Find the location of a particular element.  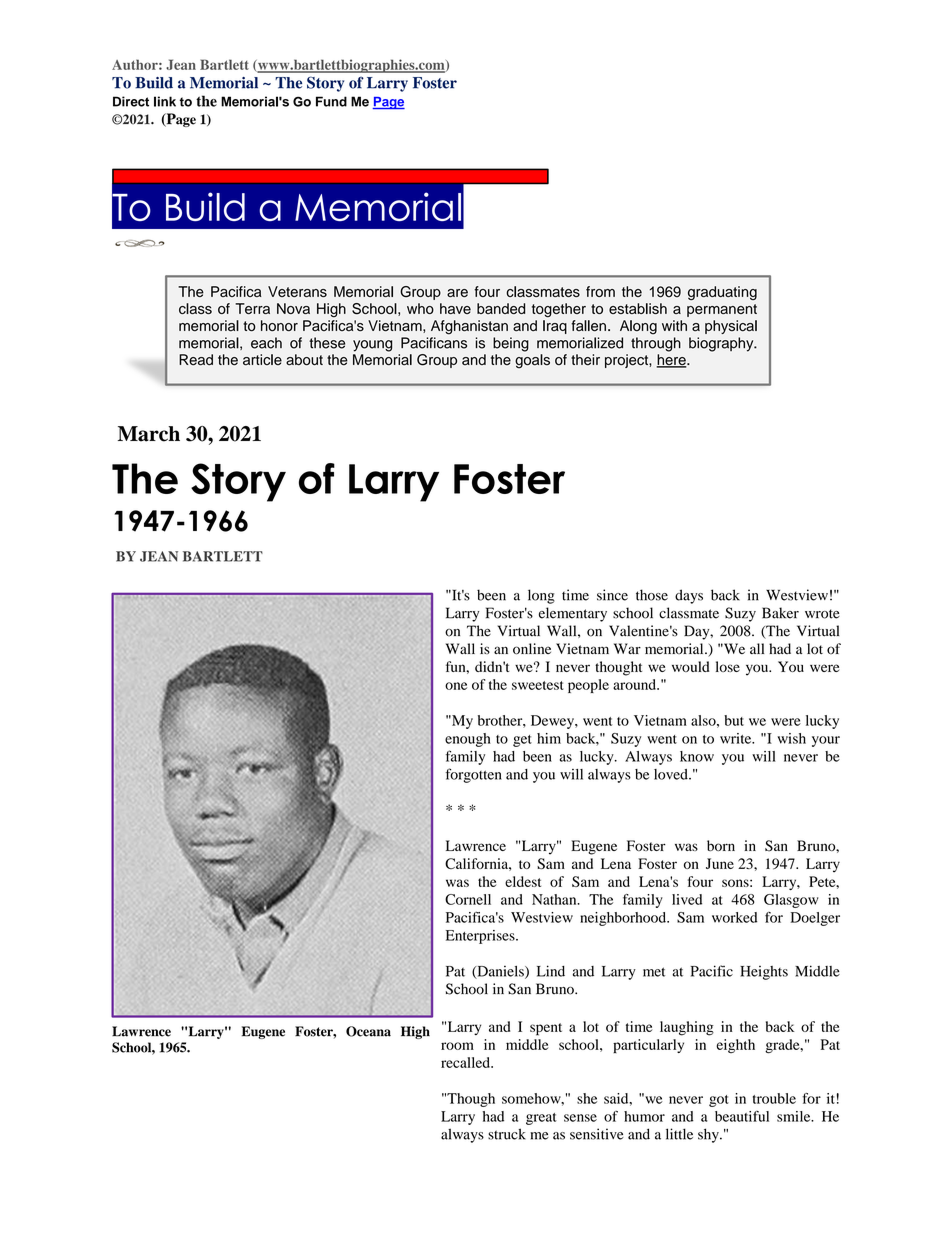

goals is located at coordinates (532, 361).
